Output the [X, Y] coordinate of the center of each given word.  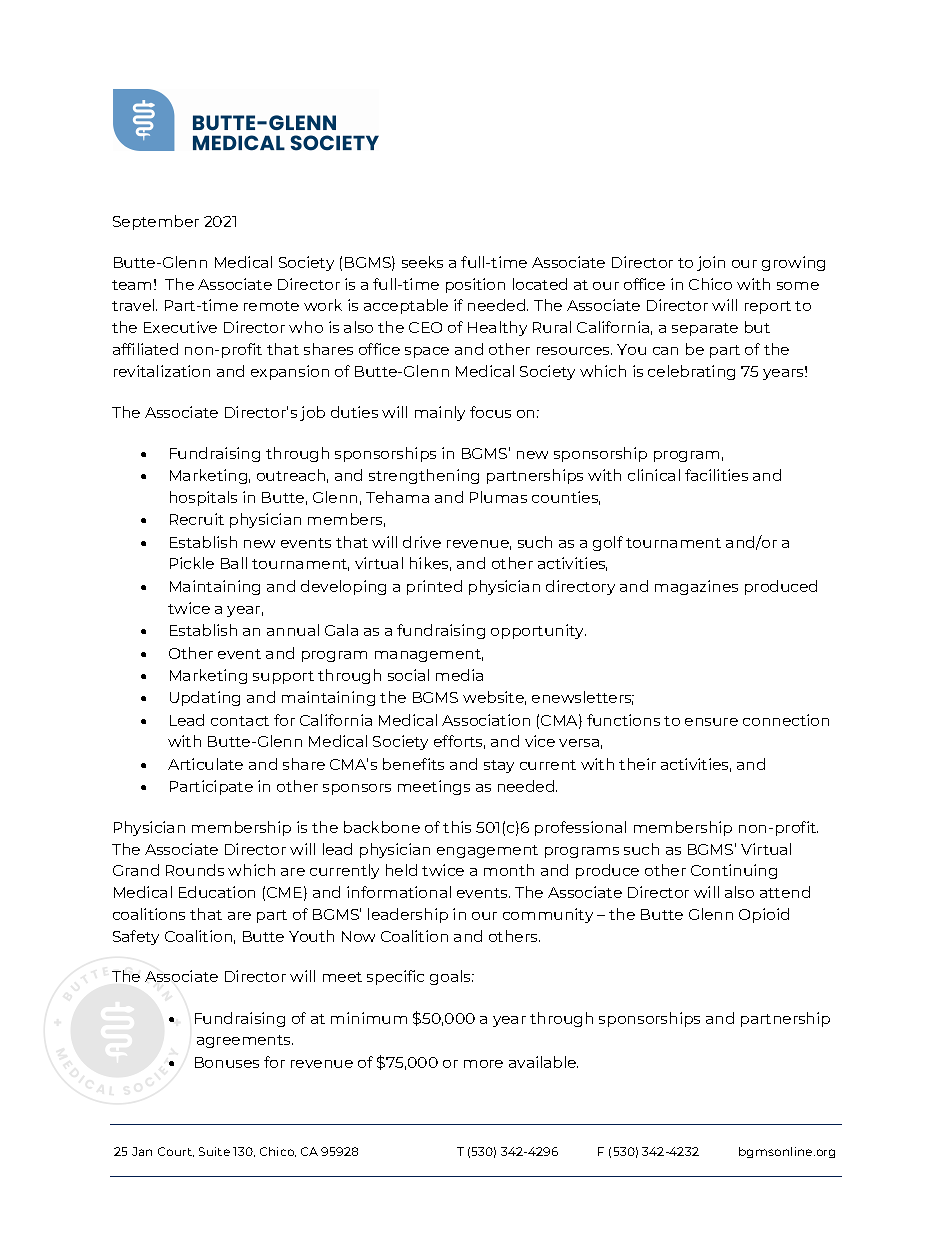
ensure [711, 722]
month [509, 870]
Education [217, 892]
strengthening [424, 476]
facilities [716, 475]
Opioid [764, 915]
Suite [214, 1151]
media [459, 675]
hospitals [203, 498]
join [711, 263]
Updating [205, 698]
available [543, 1062]
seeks [422, 262]
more [483, 1064]
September [156, 222]
